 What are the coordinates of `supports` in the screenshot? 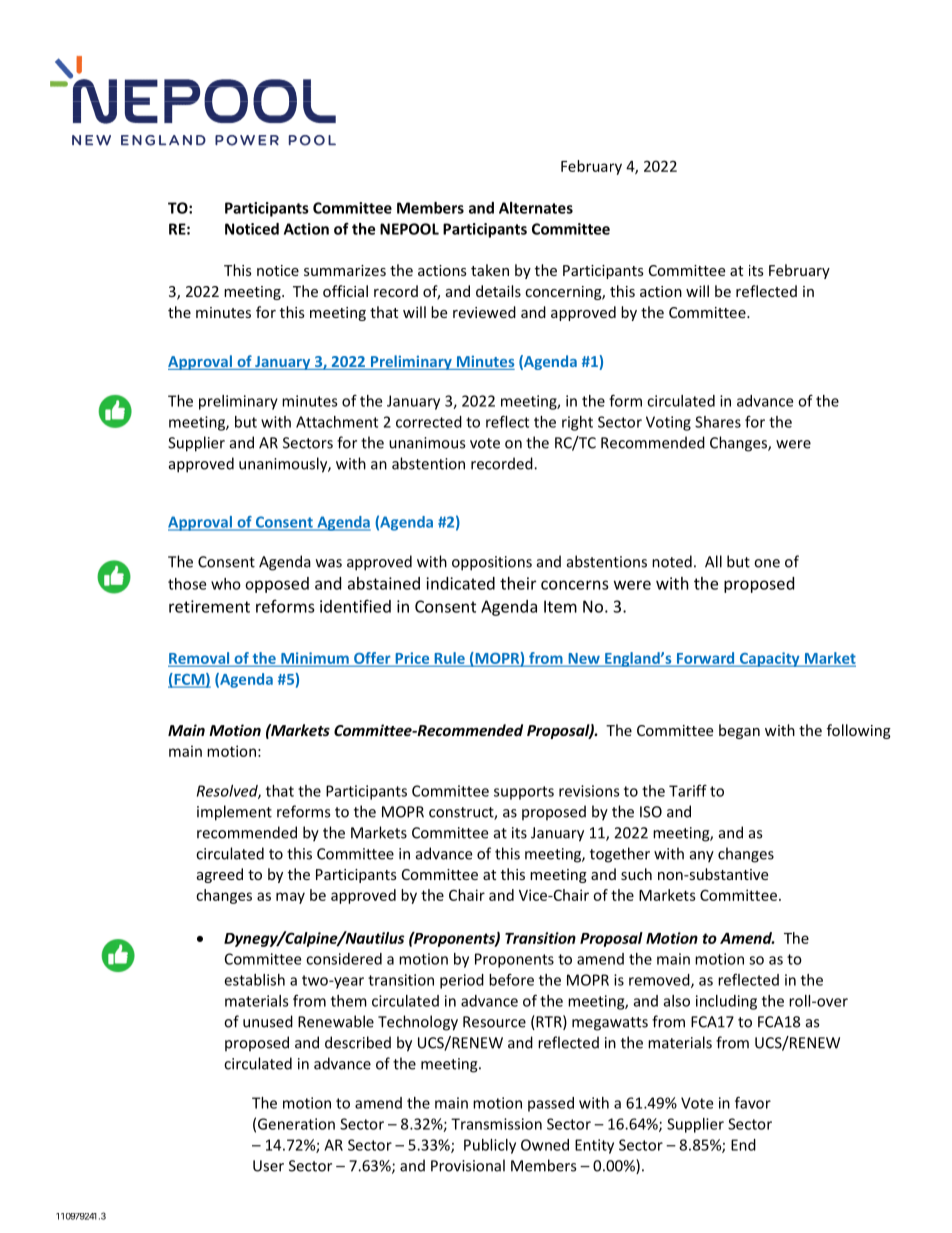 It's located at (524, 793).
